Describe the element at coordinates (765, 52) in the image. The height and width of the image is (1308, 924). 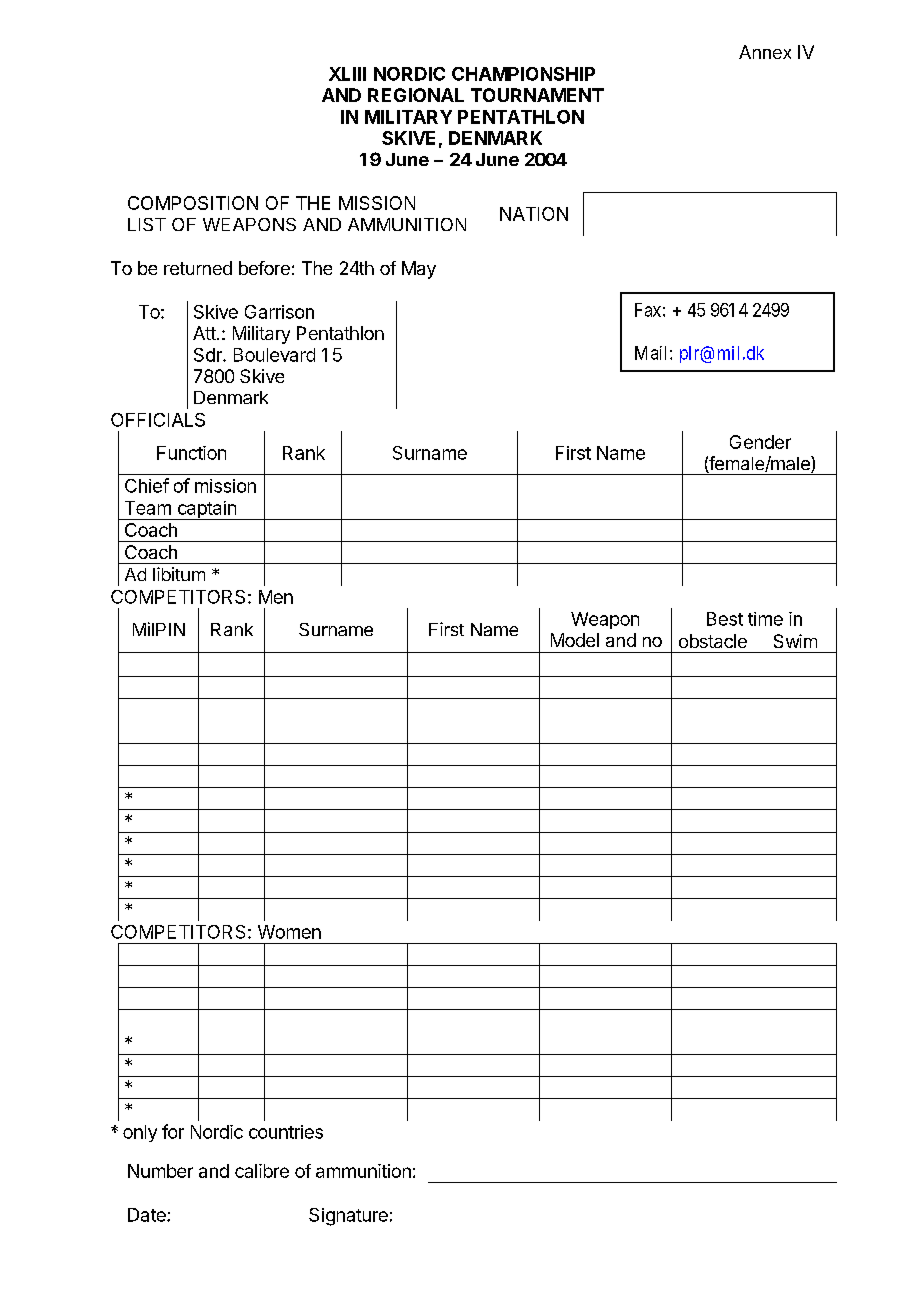
I see `Annex` at that location.
